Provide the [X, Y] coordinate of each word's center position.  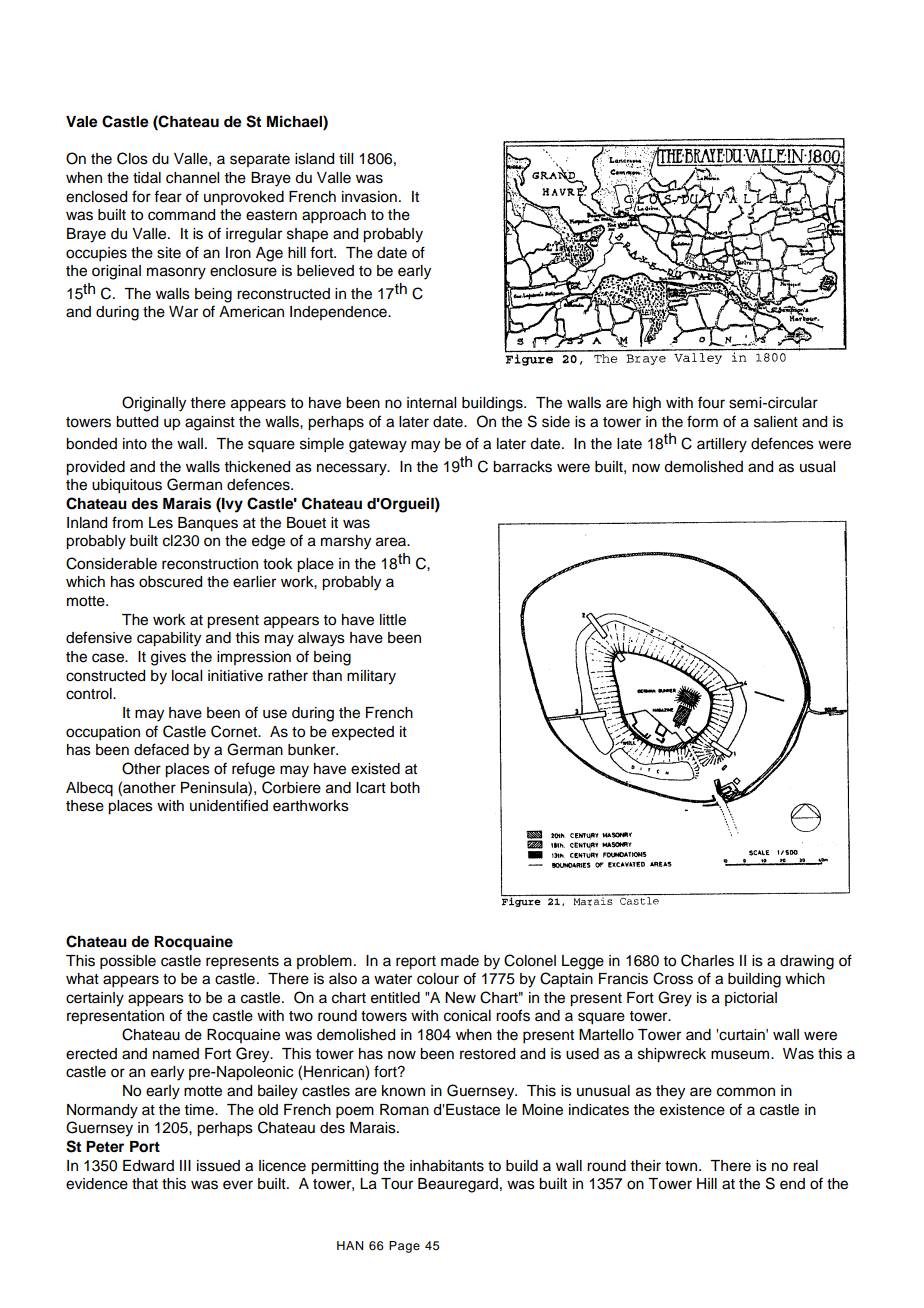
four [711, 402]
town [681, 1166]
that [145, 1184]
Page [404, 1247]
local [187, 676]
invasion [369, 197]
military [371, 677]
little [393, 620]
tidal [147, 178]
